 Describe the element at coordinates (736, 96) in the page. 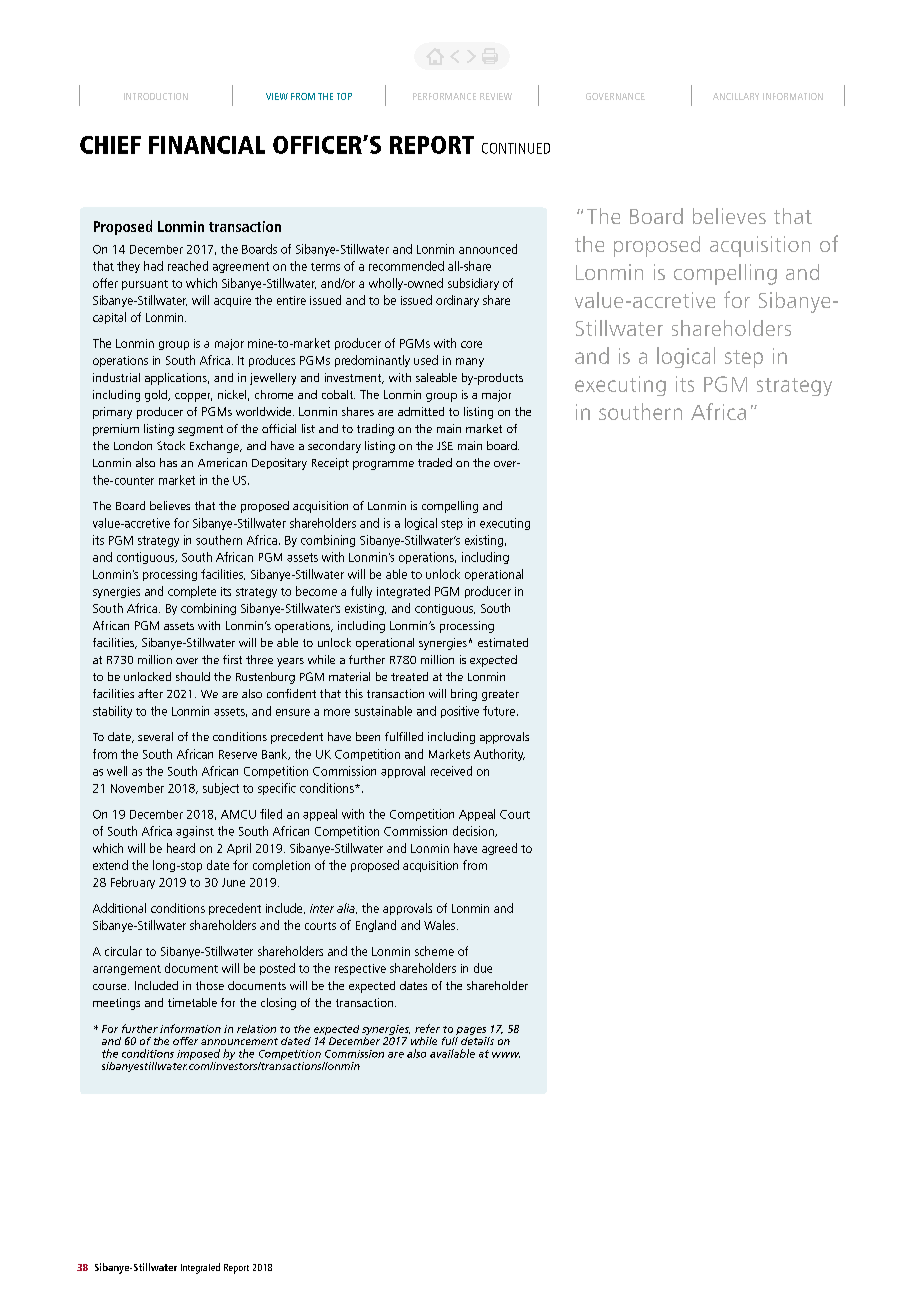

I see `ANCILLARY` at that location.
